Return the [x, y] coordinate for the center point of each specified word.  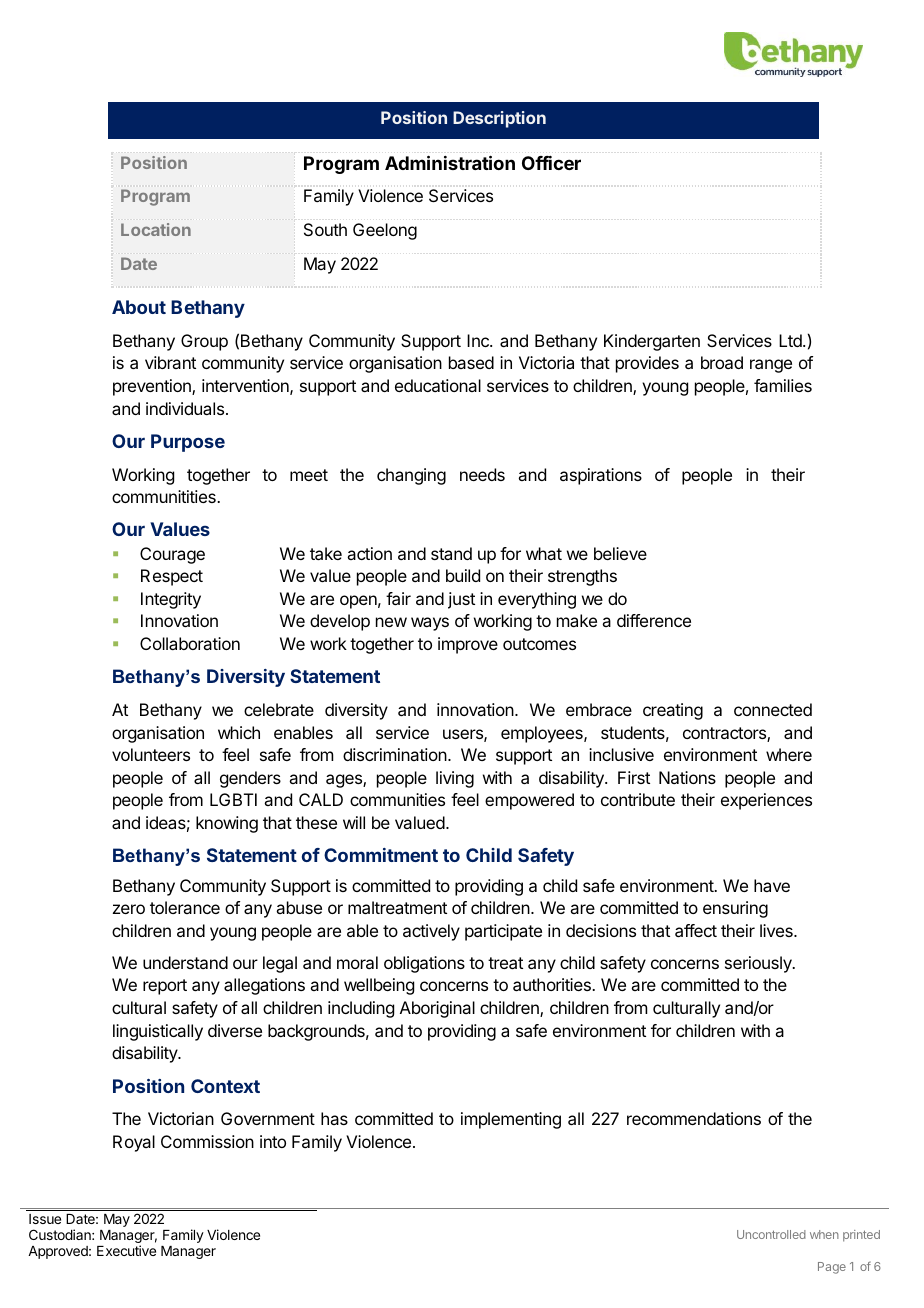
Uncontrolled [771, 1234]
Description [499, 119]
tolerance [185, 907]
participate [503, 932]
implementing [511, 1120]
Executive [126, 1250]
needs [482, 474]
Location [156, 229]
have [772, 885]
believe [620, 553]
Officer [551, 163]
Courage [172, 555]
